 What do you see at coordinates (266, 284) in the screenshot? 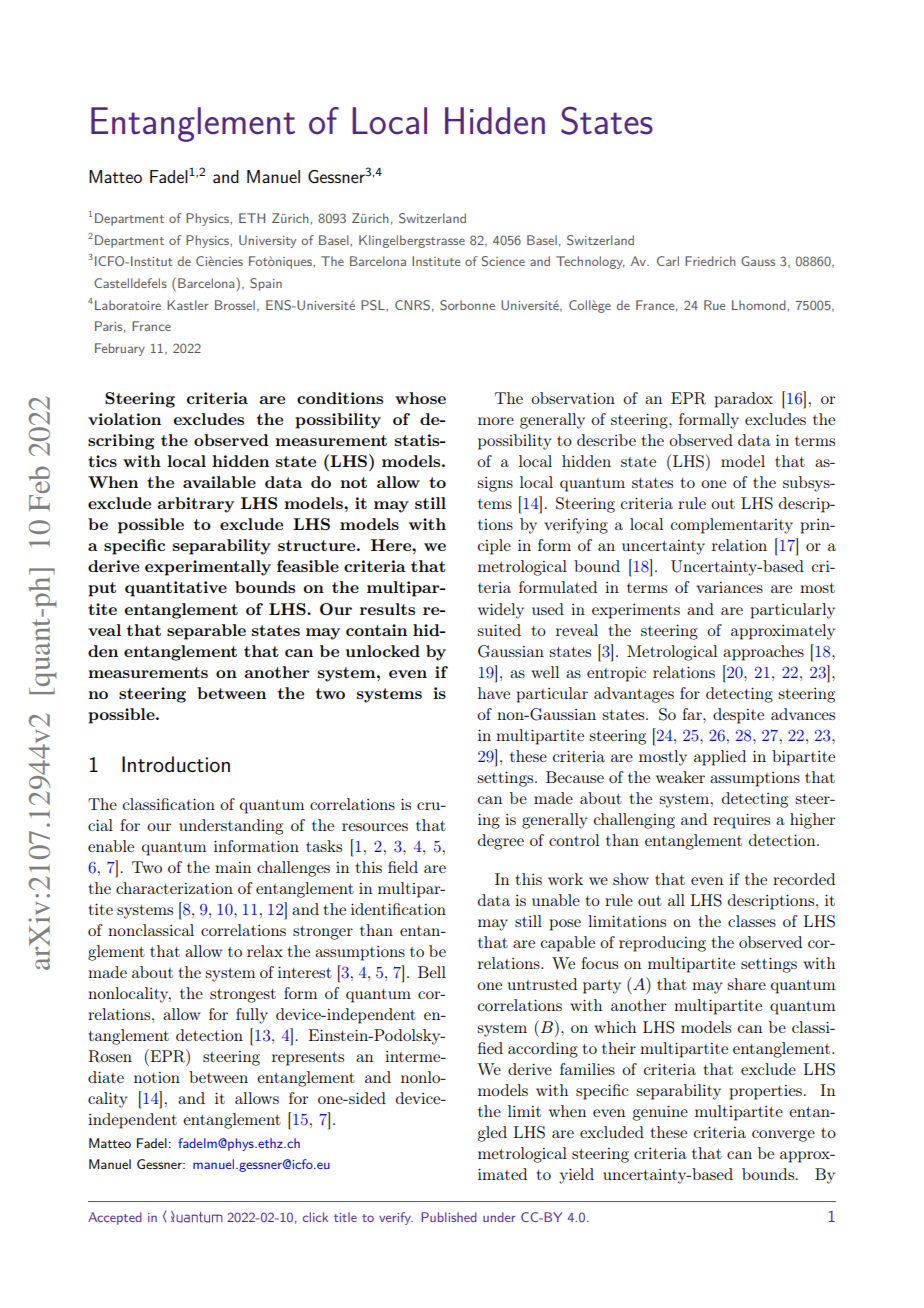
I see `Spain` at bounding box center [266, 284].
